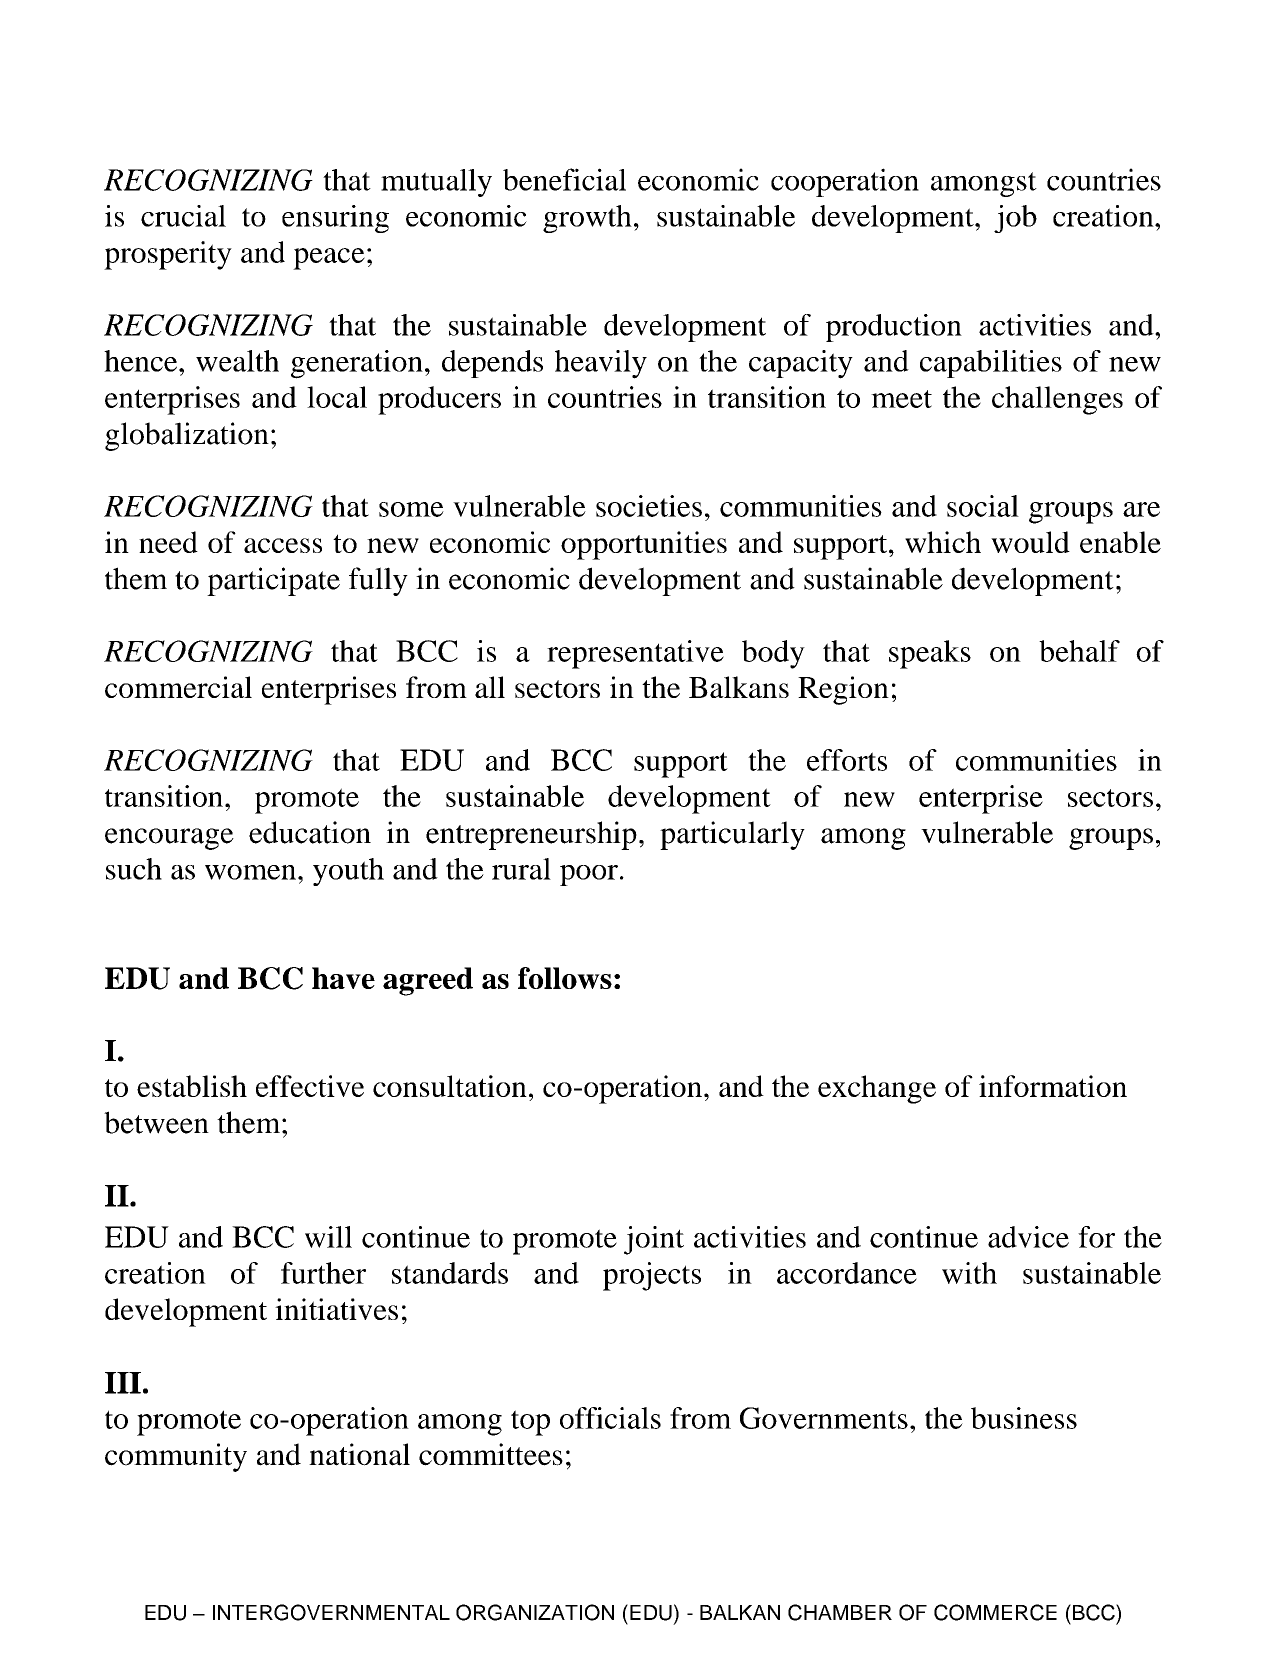 The width and height of the document is (1286, 1665). Describe the element at coordinates (644, 545) in the document. I see `opportunities` at that location.
